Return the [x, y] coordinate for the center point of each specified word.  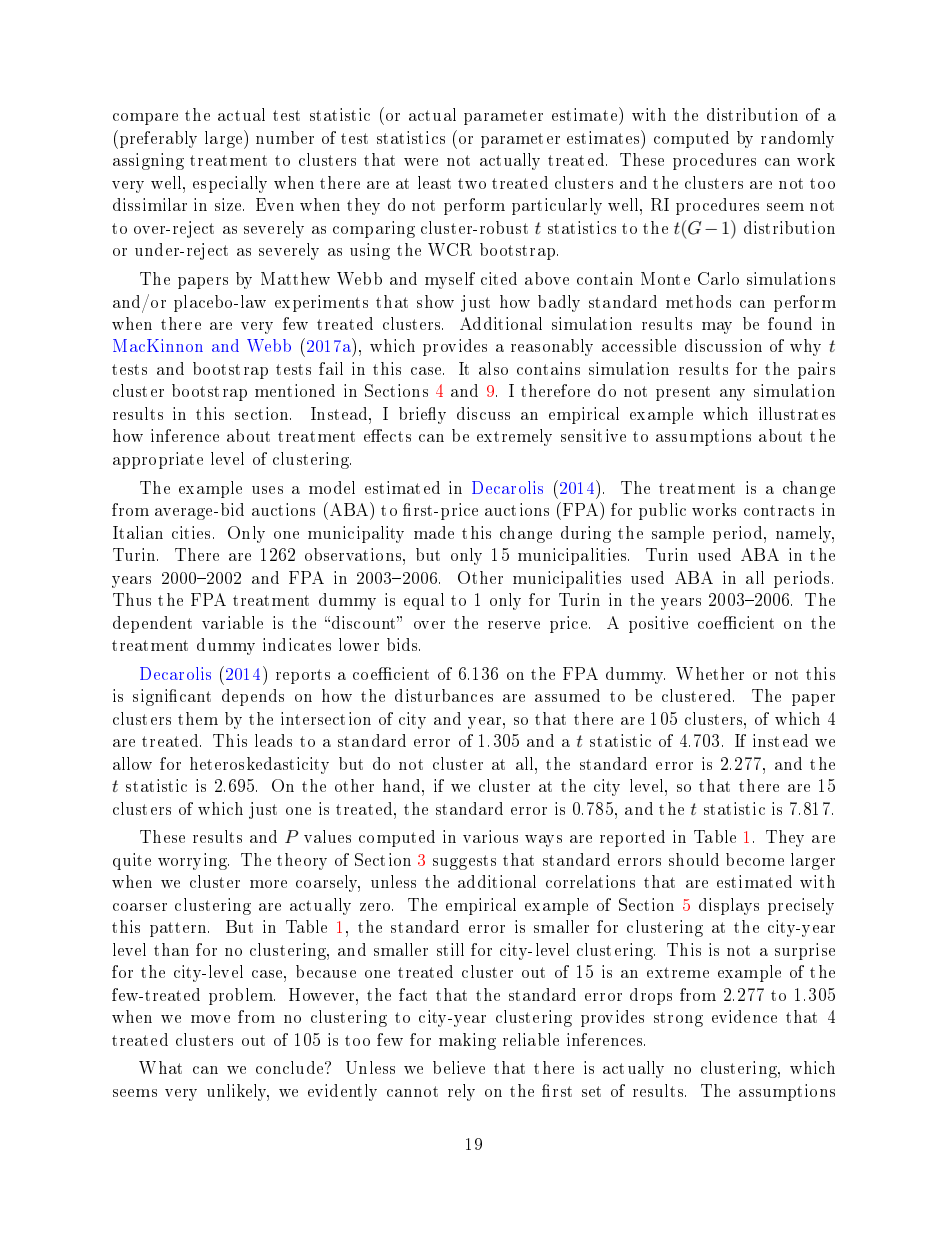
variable [232, 622]
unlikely [238, 1092]
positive [658, 624]
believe [459, 1067]
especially [230, 184]
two [472, 183]
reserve [514, 625]
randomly [797, 139]
